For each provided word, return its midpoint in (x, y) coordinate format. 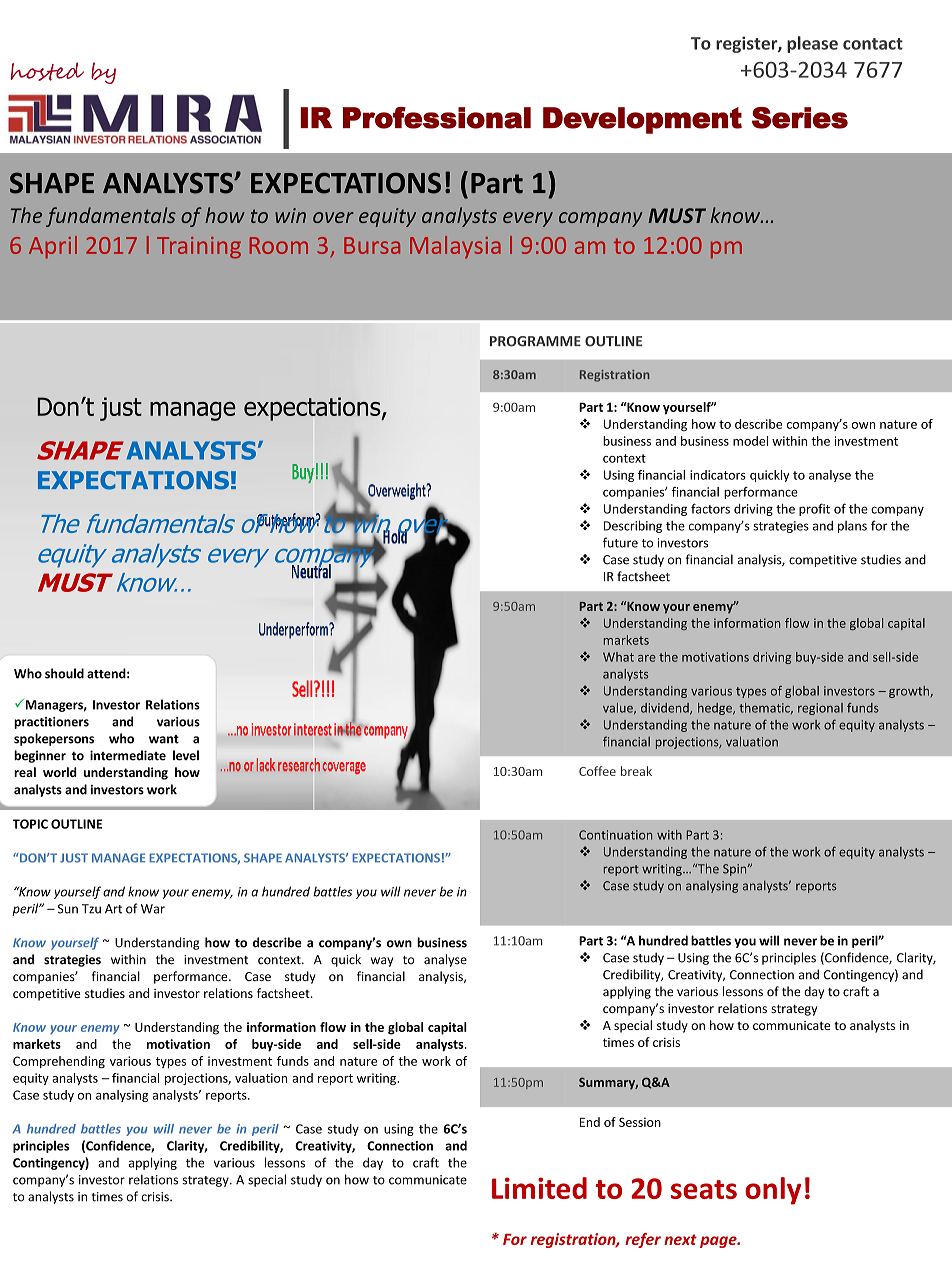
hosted (47, 71)
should (64, 673)
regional (820, 709)
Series (800, 118)
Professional (437, 118)
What (618, 657)
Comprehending (59, 1062)
